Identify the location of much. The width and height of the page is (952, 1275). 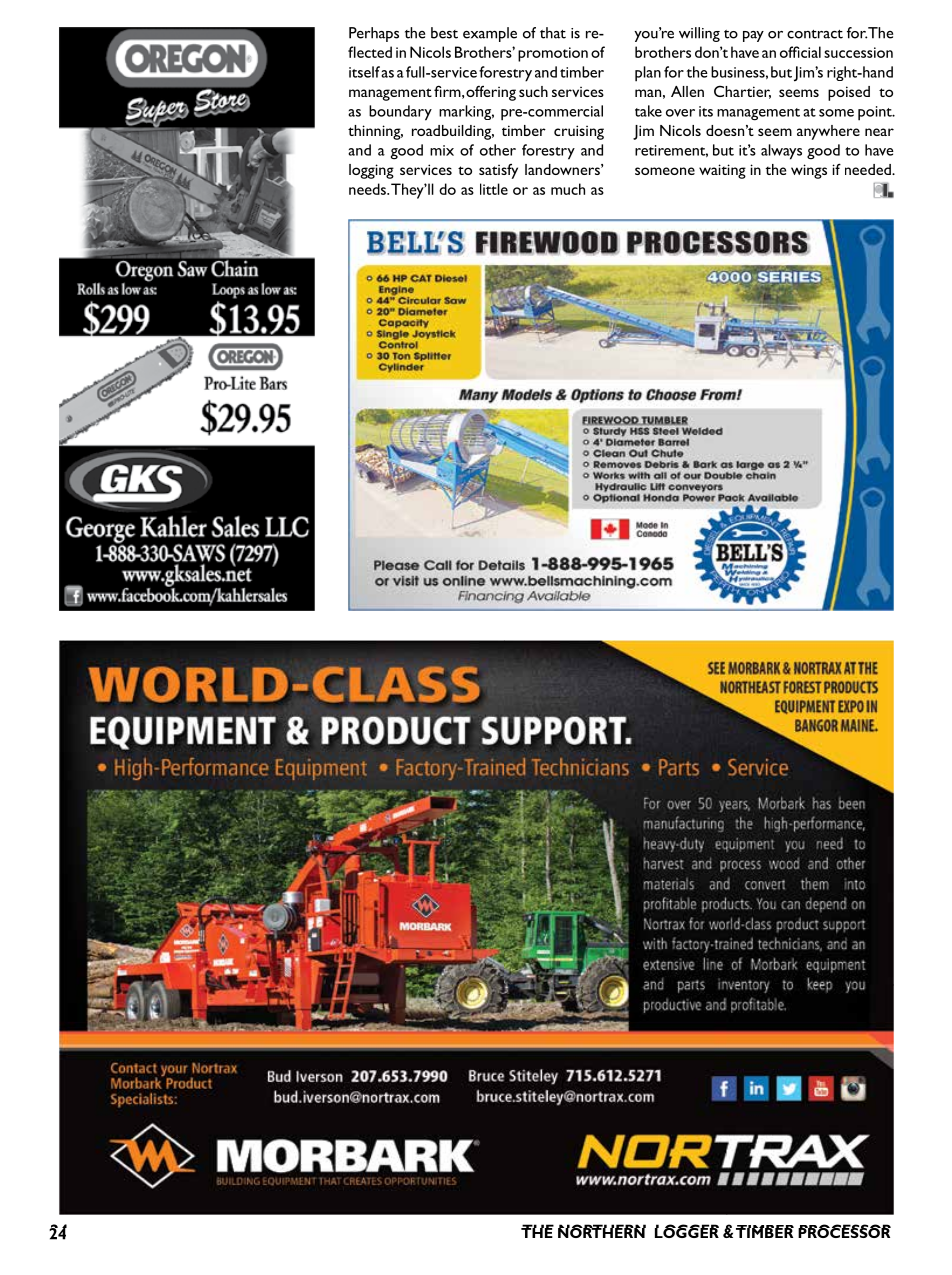
(568, 189).
